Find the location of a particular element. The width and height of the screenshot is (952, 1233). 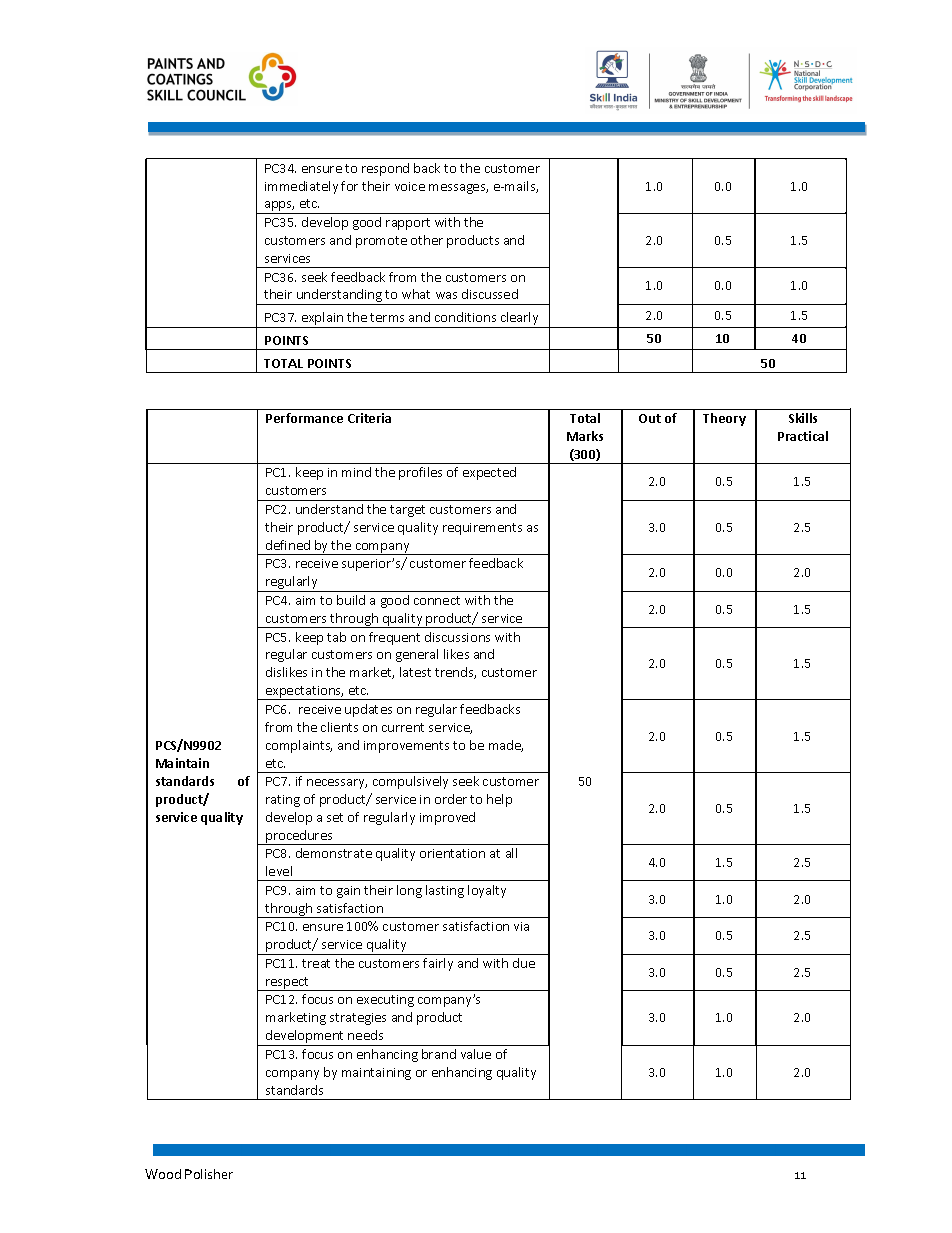

Polisher is located at coordinates (209, 1174).
